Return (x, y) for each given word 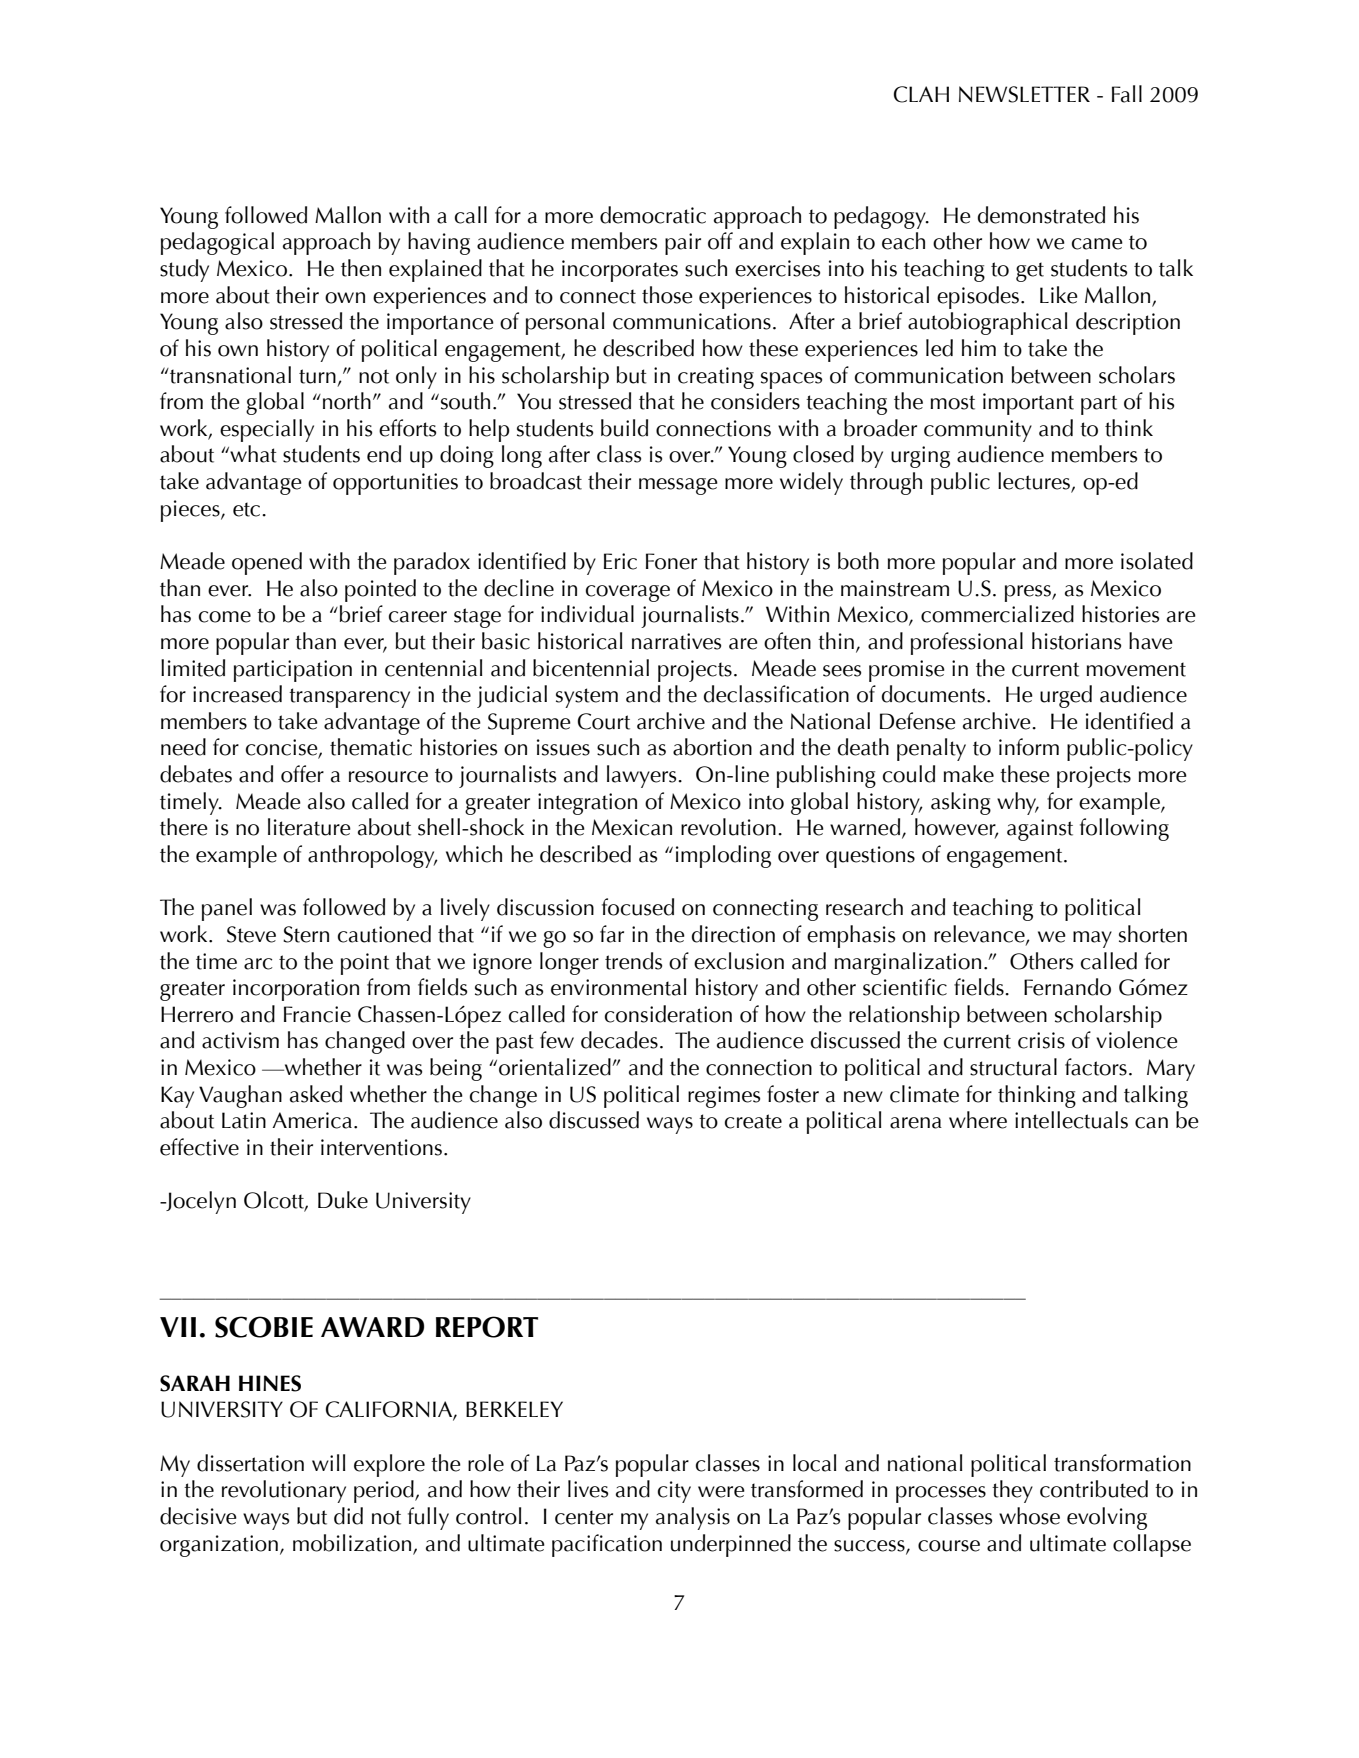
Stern (306, 934)
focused (638, 907)
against (1040, 830)
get (1030, 272)
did (348, 1516)
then (361, 268)
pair (683, 244)
